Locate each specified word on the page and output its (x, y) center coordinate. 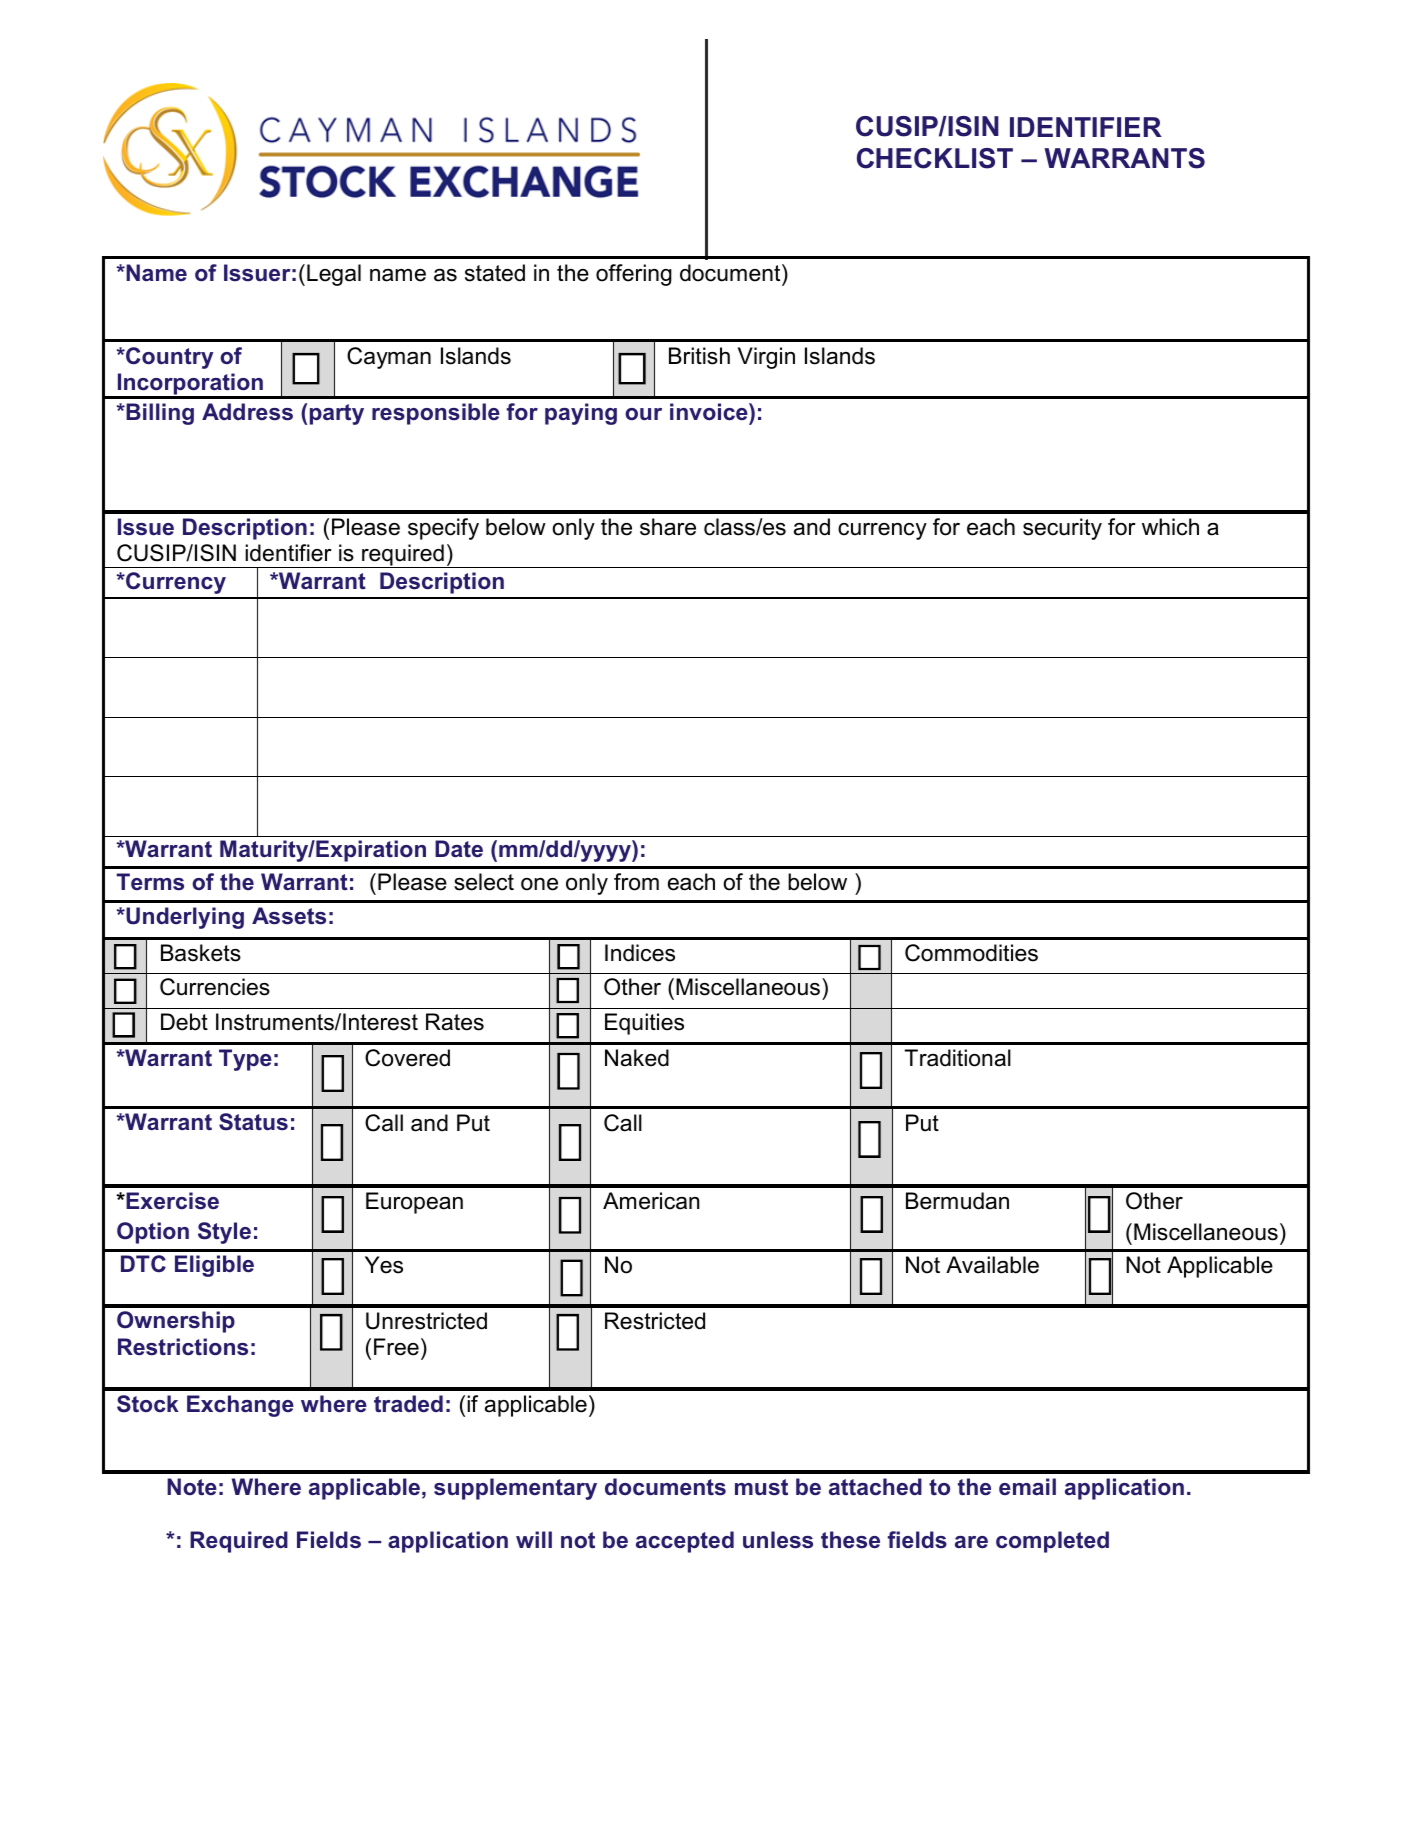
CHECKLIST (935, 158)
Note (192, 1487)
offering (634, 275)
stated (495, 273)
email (1027, 1486)
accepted (685, 1542)
